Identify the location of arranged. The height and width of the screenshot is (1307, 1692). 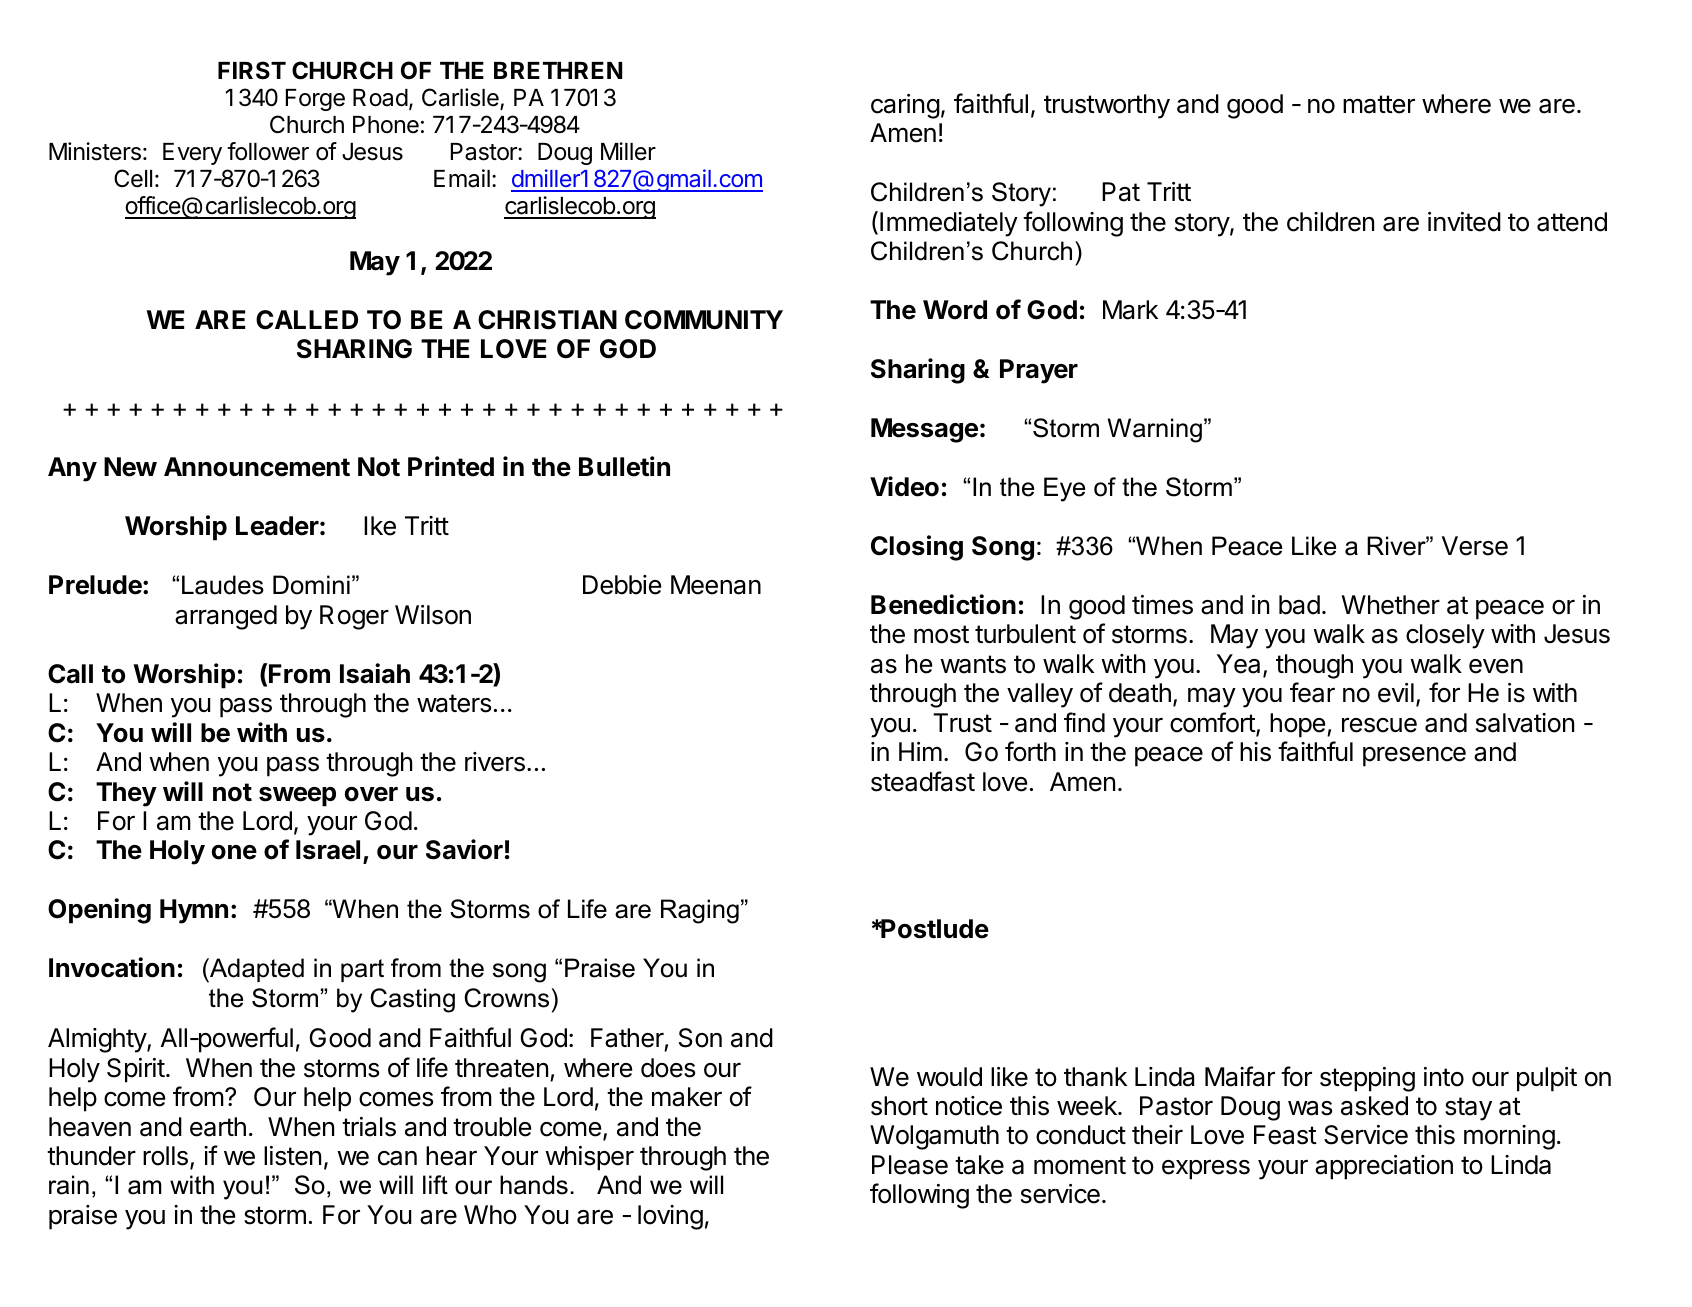
(226, 617).
